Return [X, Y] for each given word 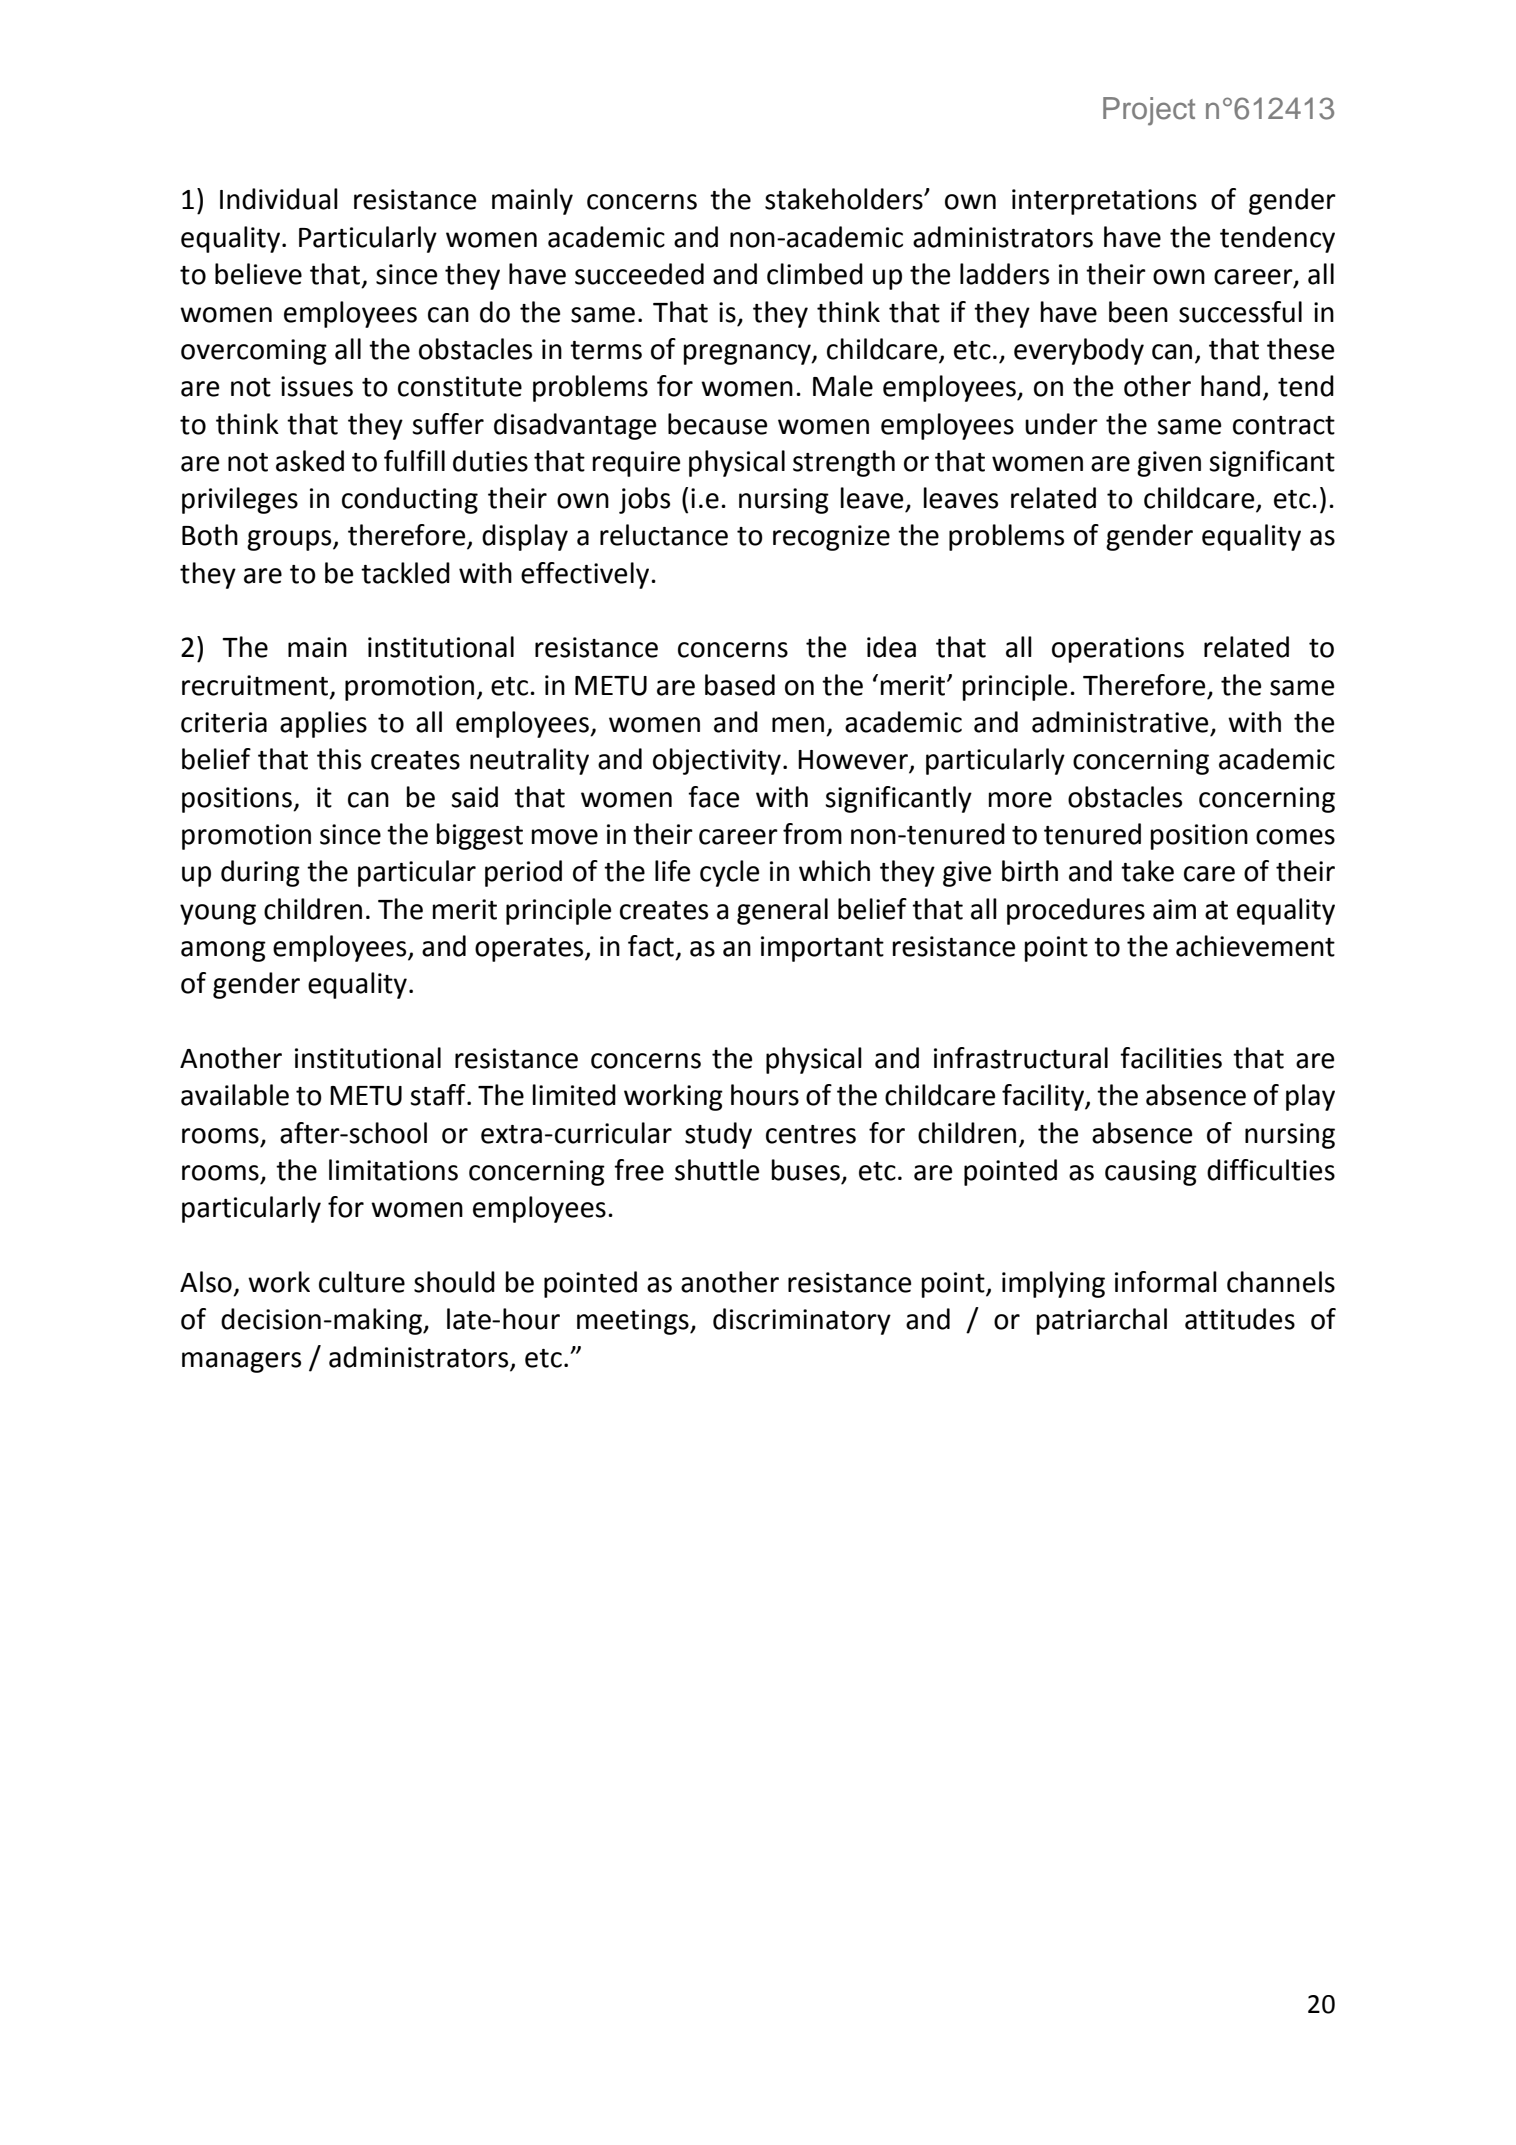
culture [362, 1282]
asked [310, 461]
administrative [1120, 722]
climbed [815, 274]
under [1061, 424]
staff [439, 1095]
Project [1149, 111]
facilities [1171, 1058]
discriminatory [802, 1321]
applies [323, 724]
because [717, 424]
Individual [279, 199]
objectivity [717, 761]
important [822, 949]
